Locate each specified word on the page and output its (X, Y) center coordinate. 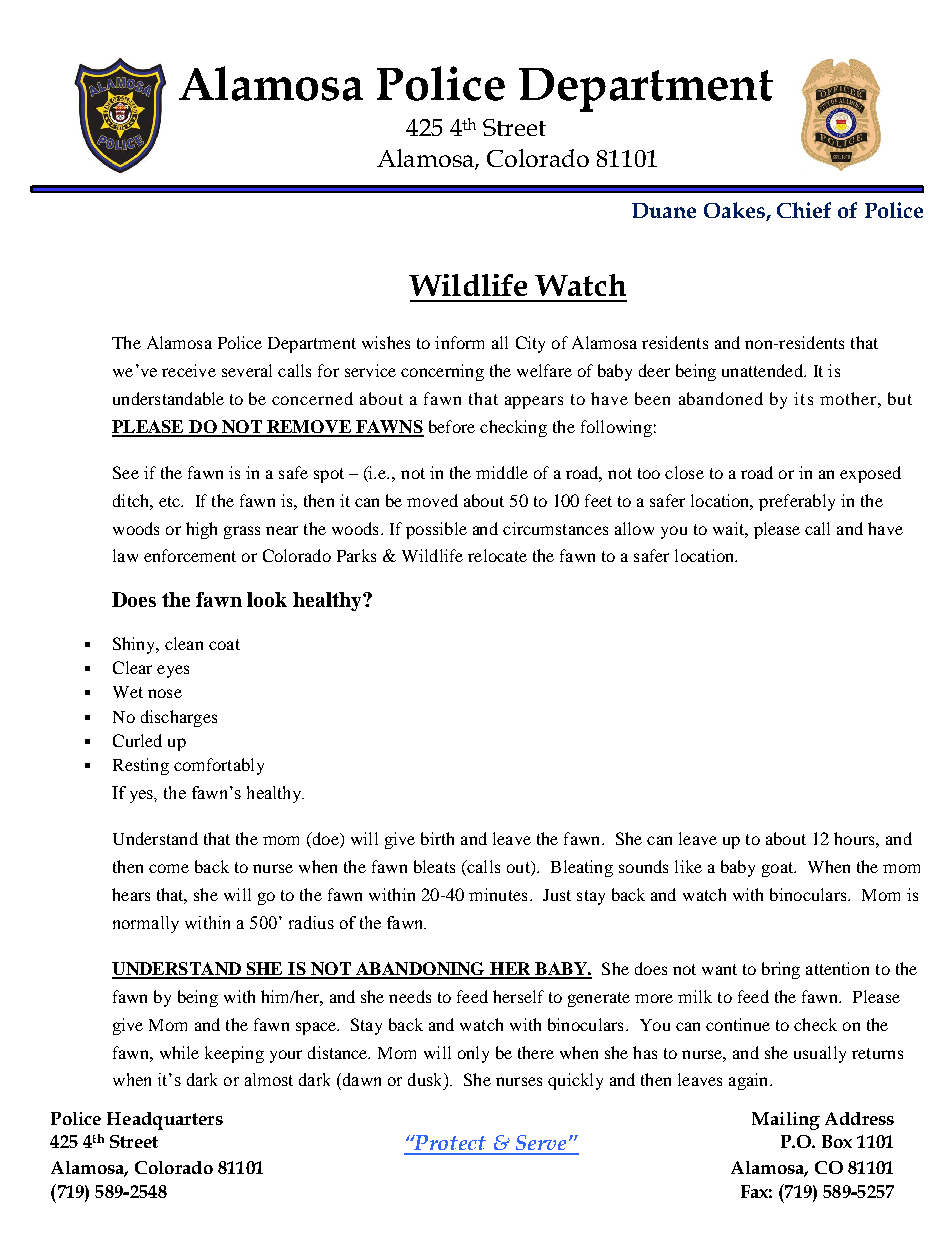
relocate (497, 555)
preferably (797, 502)
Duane (664, 210)
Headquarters (165, 1121)
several (247, 370)
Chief (804, 210)
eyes (173, 671)
